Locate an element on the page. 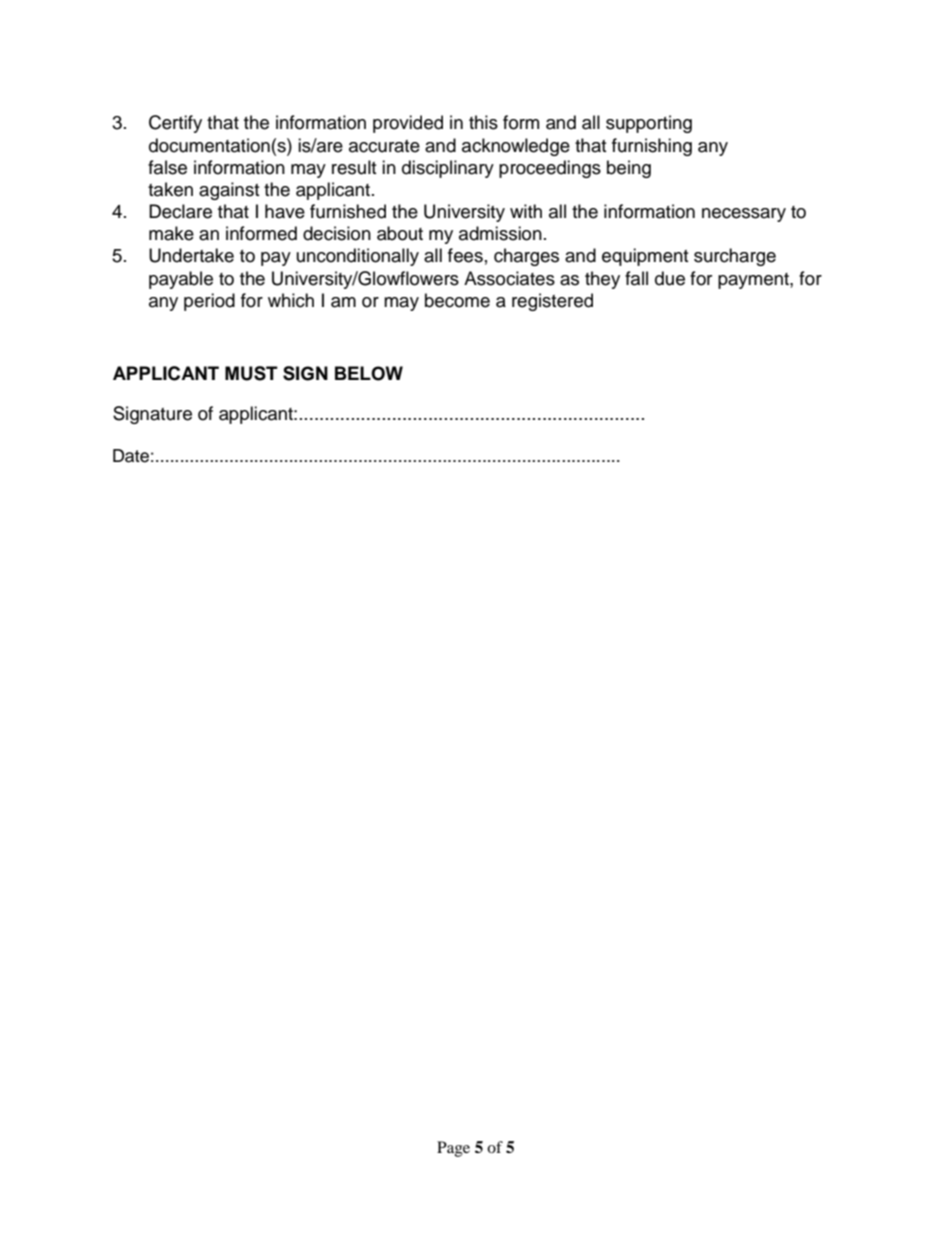  which is located at coordinates (291, 300).
